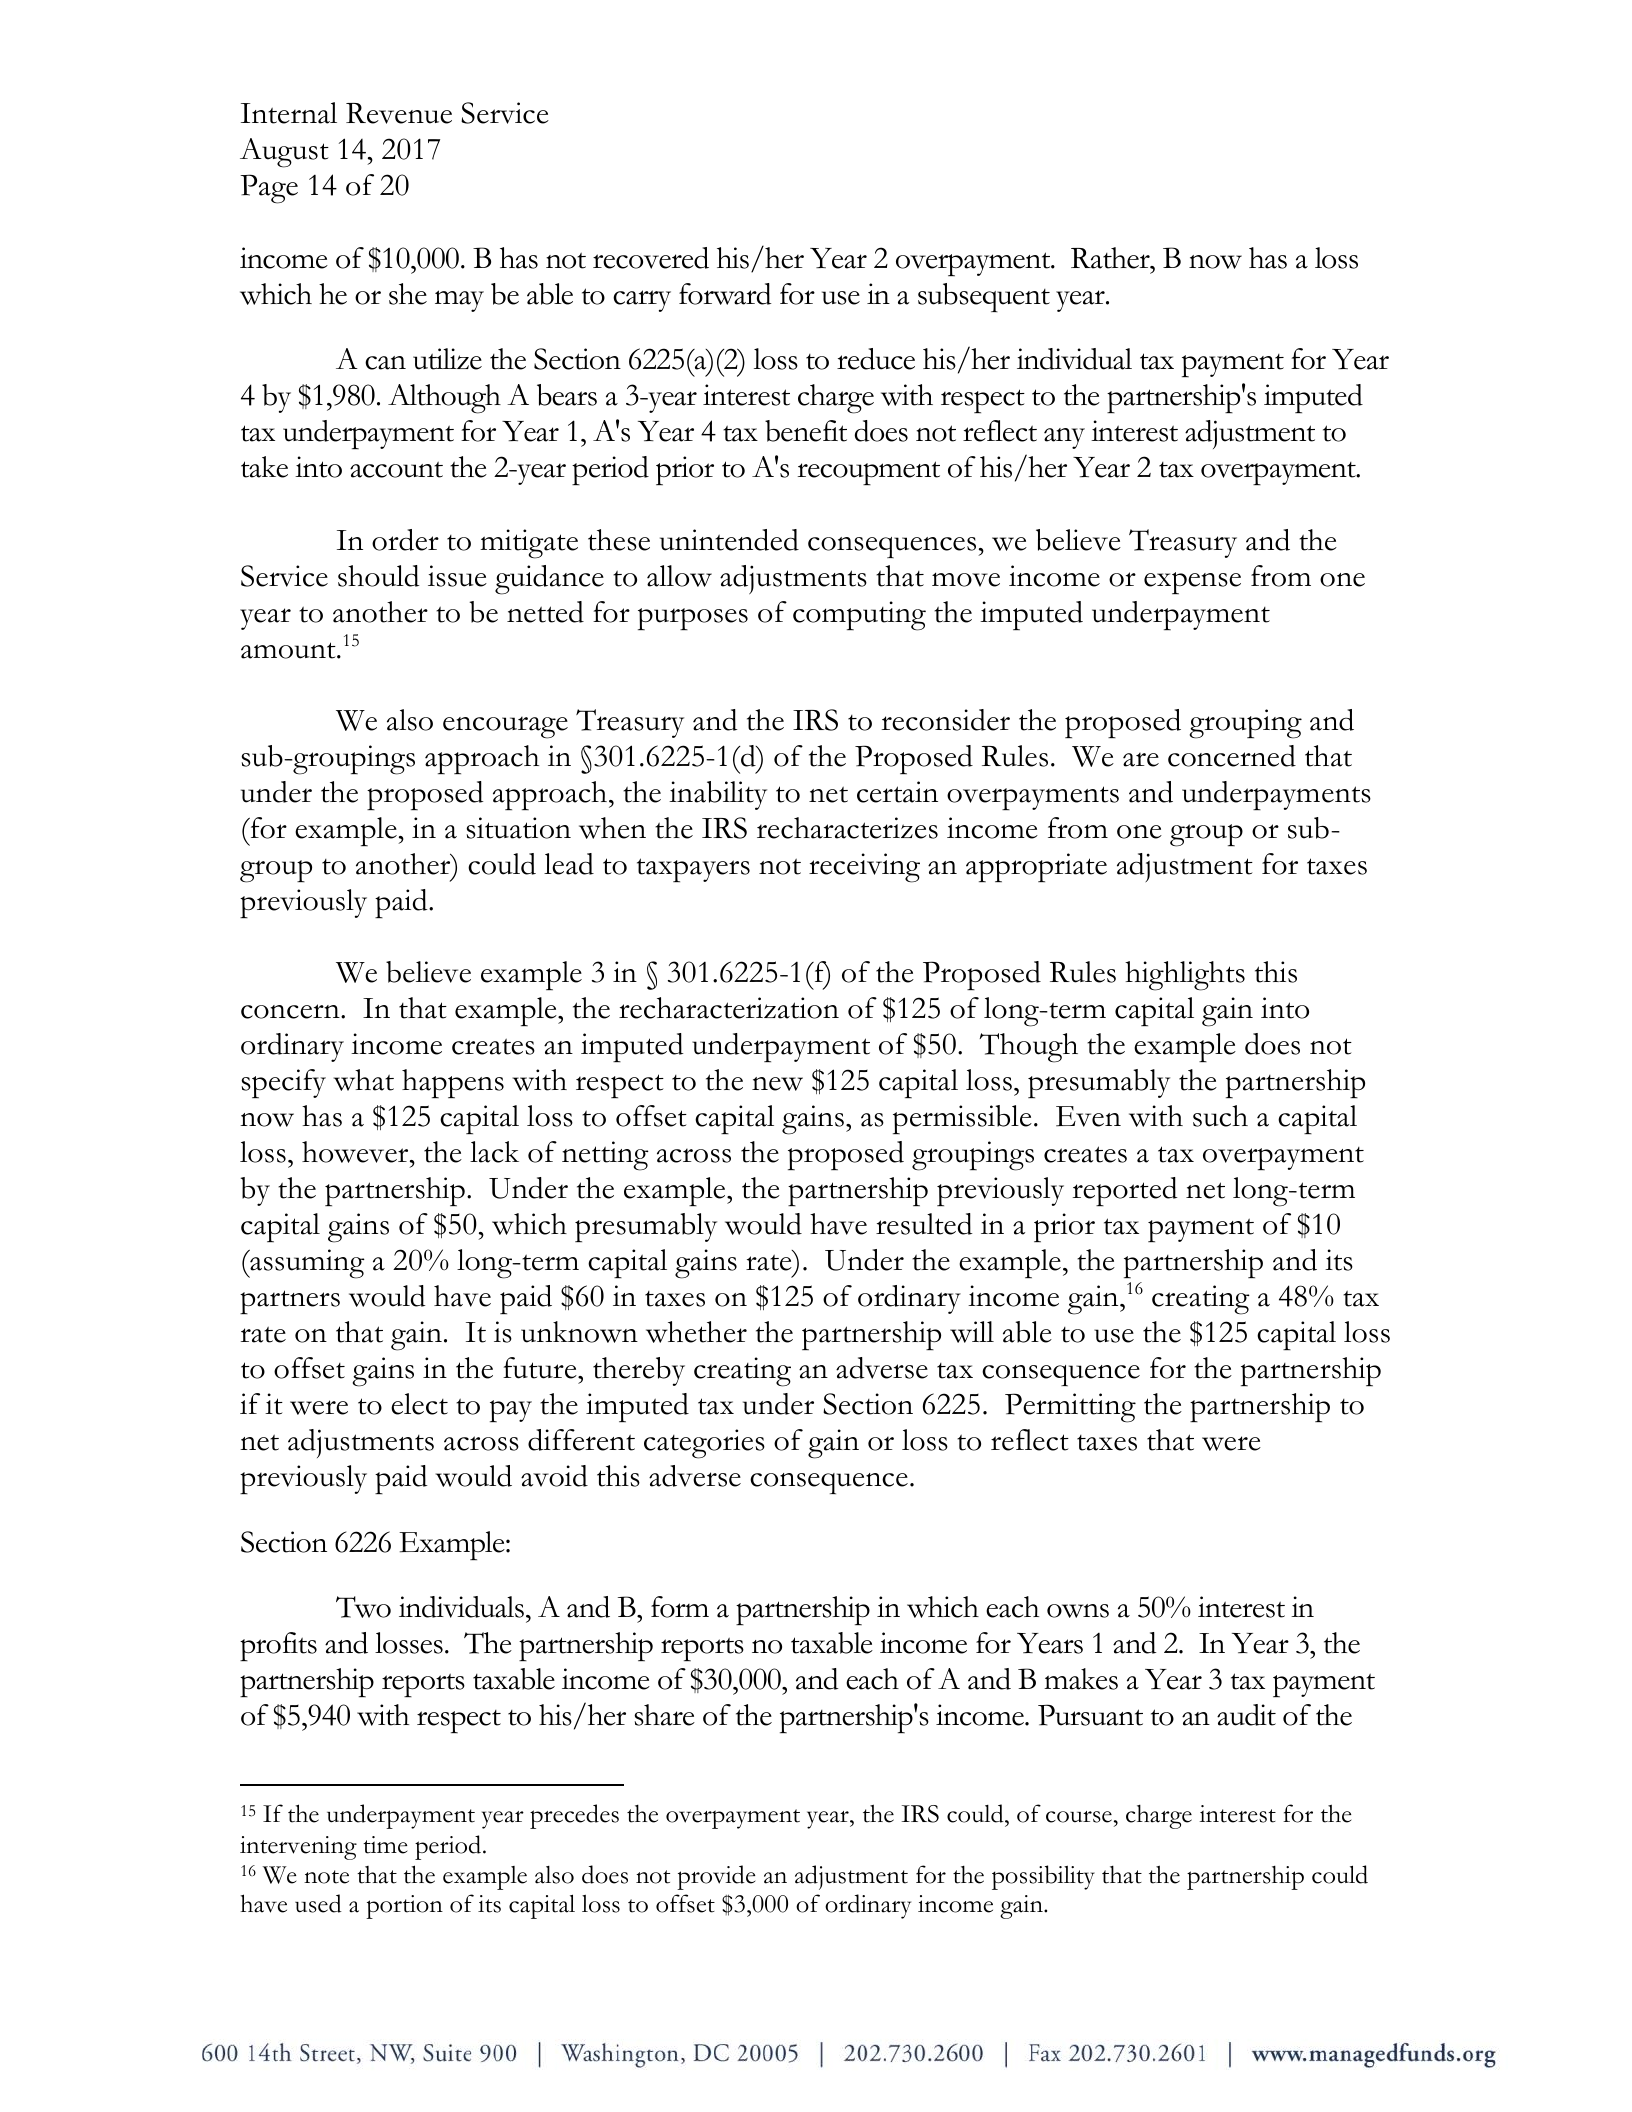 The height and width of the document is (2112, 1632). What do you see at coordinates (1192, 583) in the document?
I see `expense` at bounding box center [1192, 583].
